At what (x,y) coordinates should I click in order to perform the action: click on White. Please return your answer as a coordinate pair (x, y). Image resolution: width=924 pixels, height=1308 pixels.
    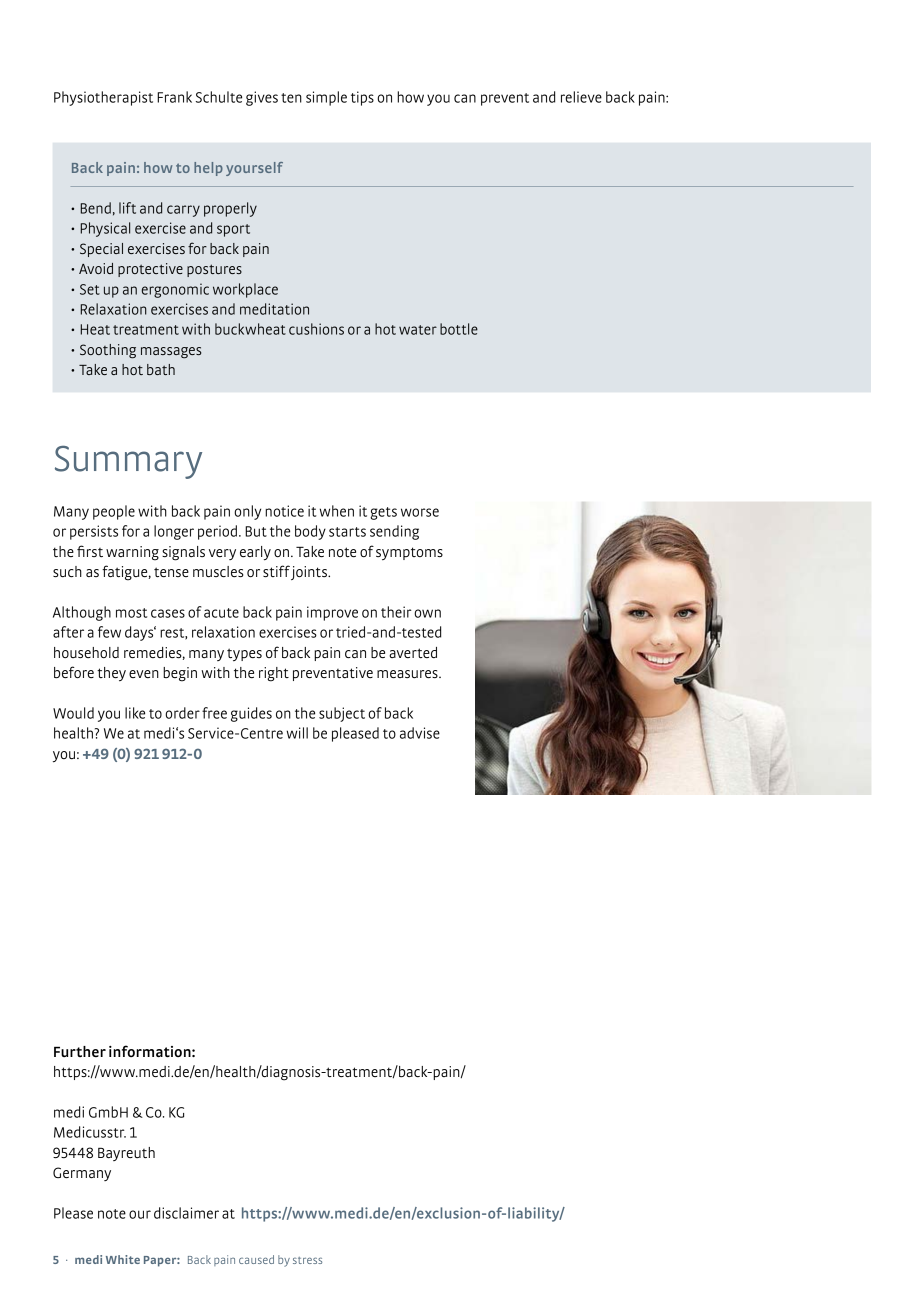
    Looking at the image, I should click on (123, 1259).
